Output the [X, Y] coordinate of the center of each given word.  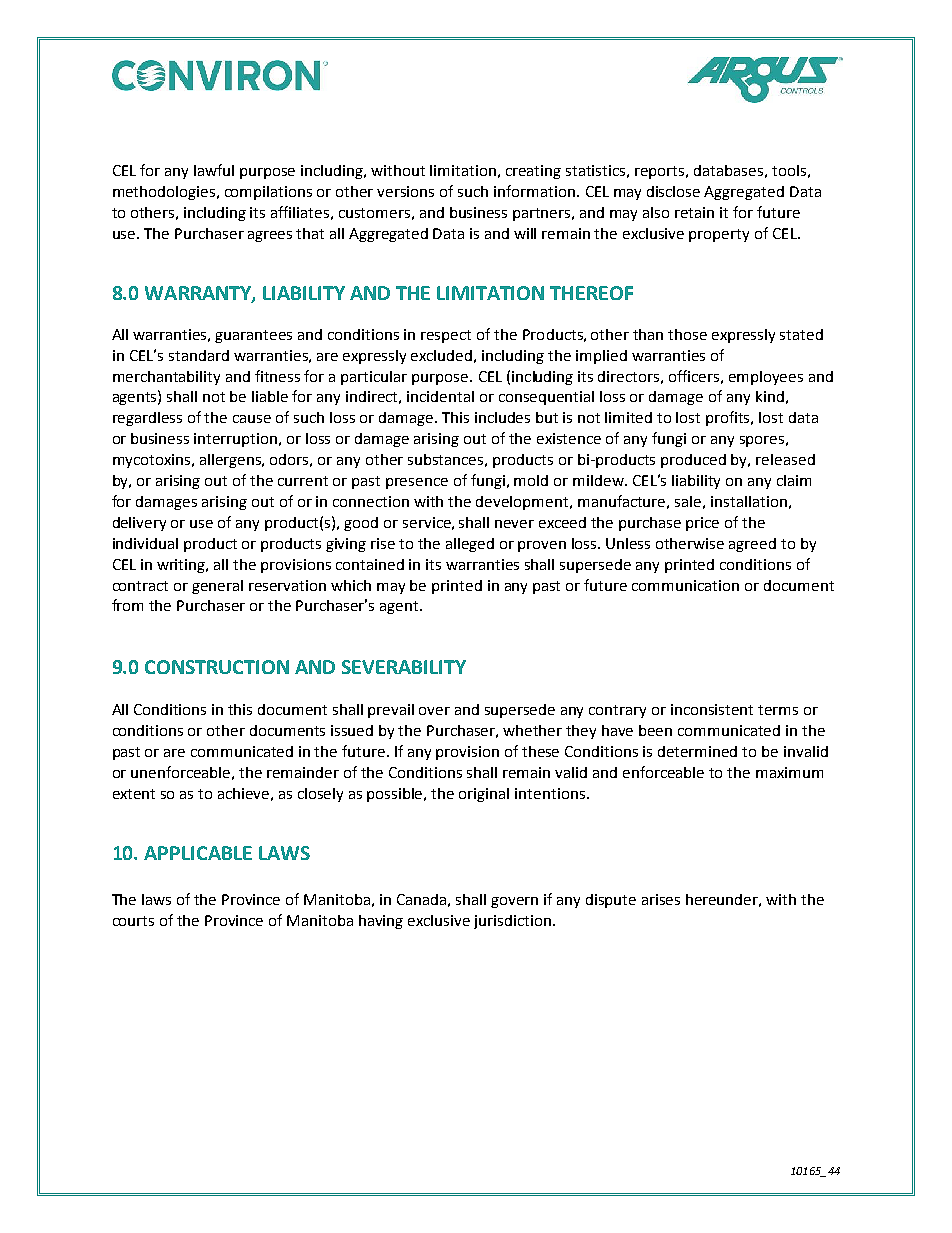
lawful [214, 170]
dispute [611, 901]
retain [694, 212]
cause [252, 419]
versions [405, 191]
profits [729, 418]
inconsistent [712, 709]
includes [502, 417]
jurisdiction [514, 922]
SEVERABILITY [404, 667]
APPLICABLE [198, 853]
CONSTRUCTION [217, 667]
